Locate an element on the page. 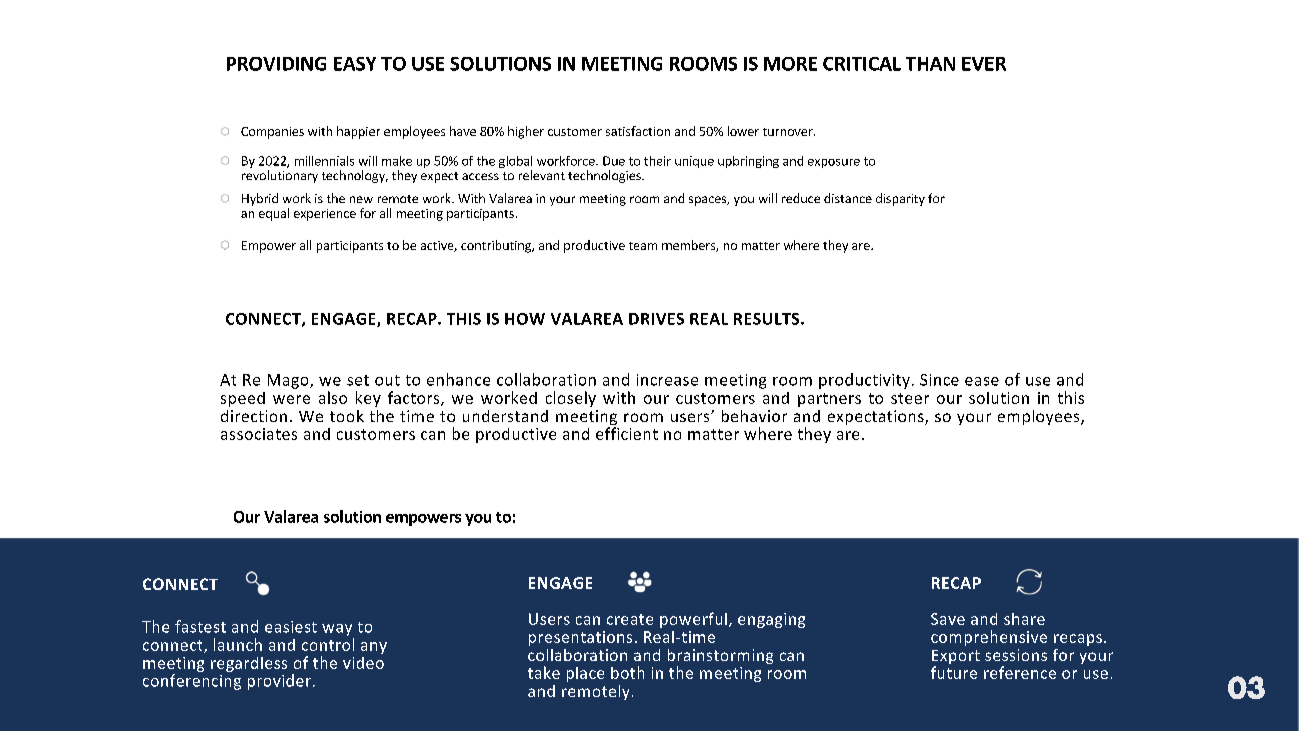  Export is located at coordinates (956, 658).
